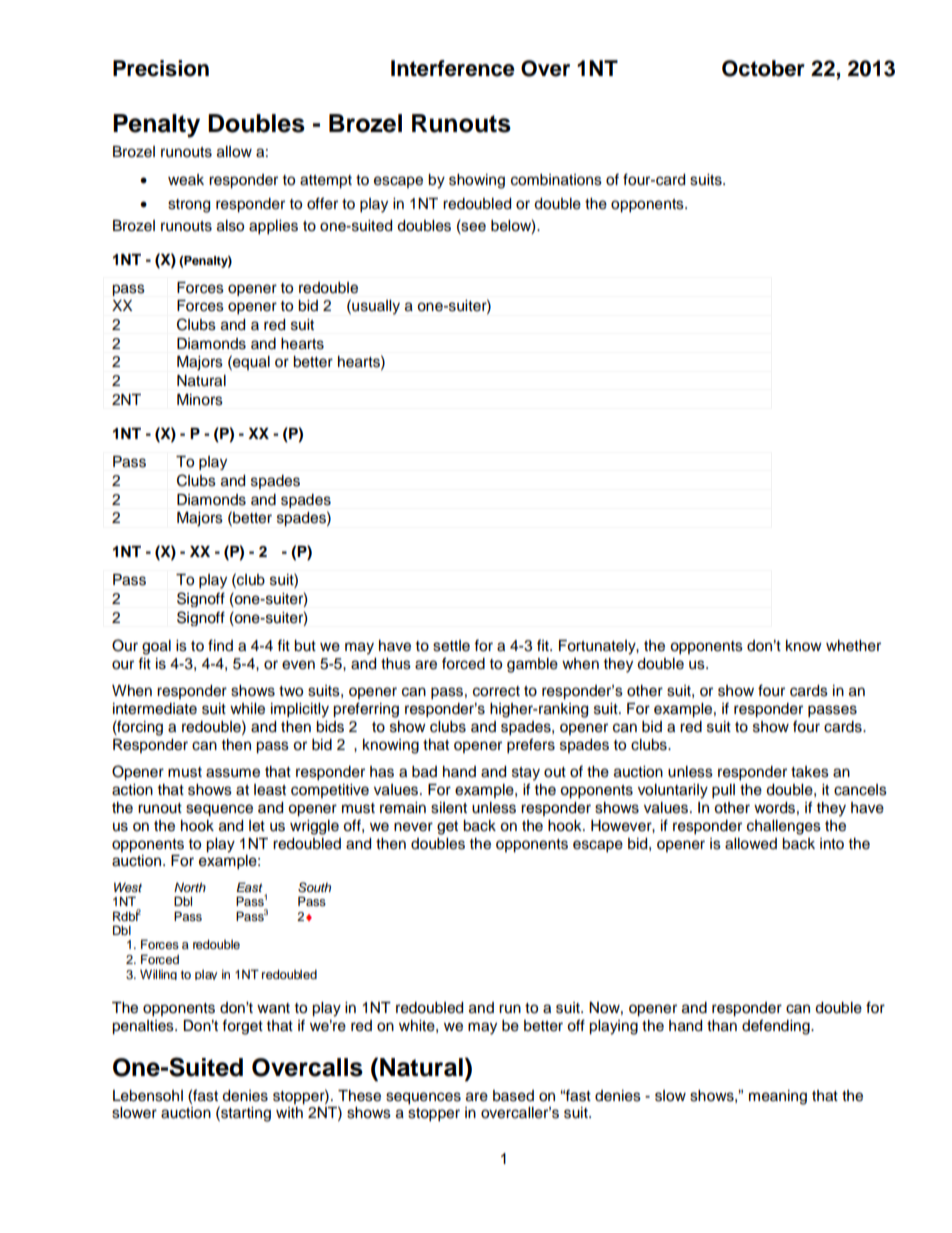 This page has height=1233, width=952. Describe the element at coordinates (453, 68) in the page. I see `Interference` at that location.
